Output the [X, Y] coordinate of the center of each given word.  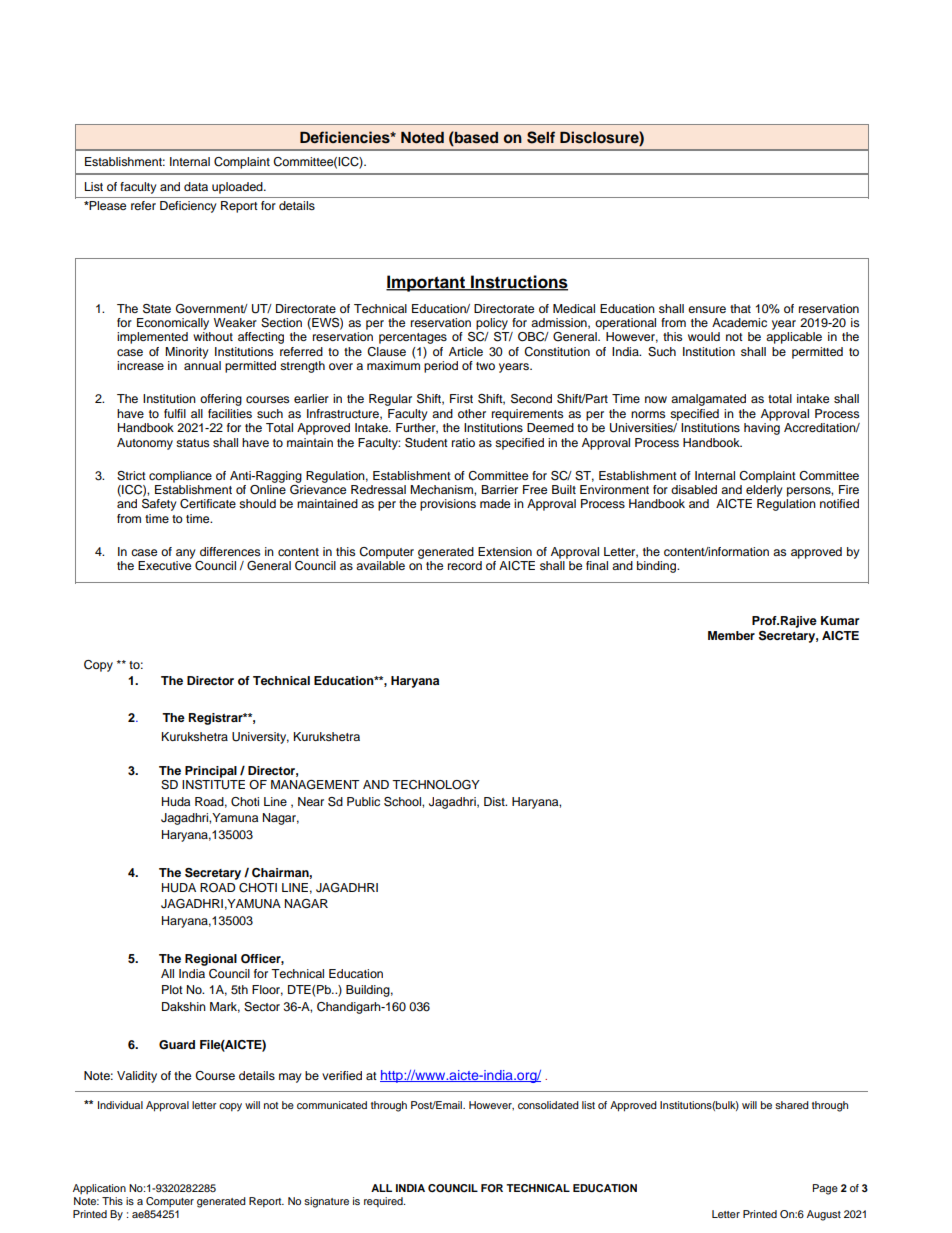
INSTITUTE [213, 783]
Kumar [840, 620]
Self [541, 137]
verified [342, 1075]
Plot [172, 989]
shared [792, 1105]
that [740, 308]
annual [202, 365]
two [485, 366]
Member [731, 635]
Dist [495, 801]
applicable [794, 338]
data [196, 186]
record [465, 565]
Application [99, 1189]
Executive [164, 565]
